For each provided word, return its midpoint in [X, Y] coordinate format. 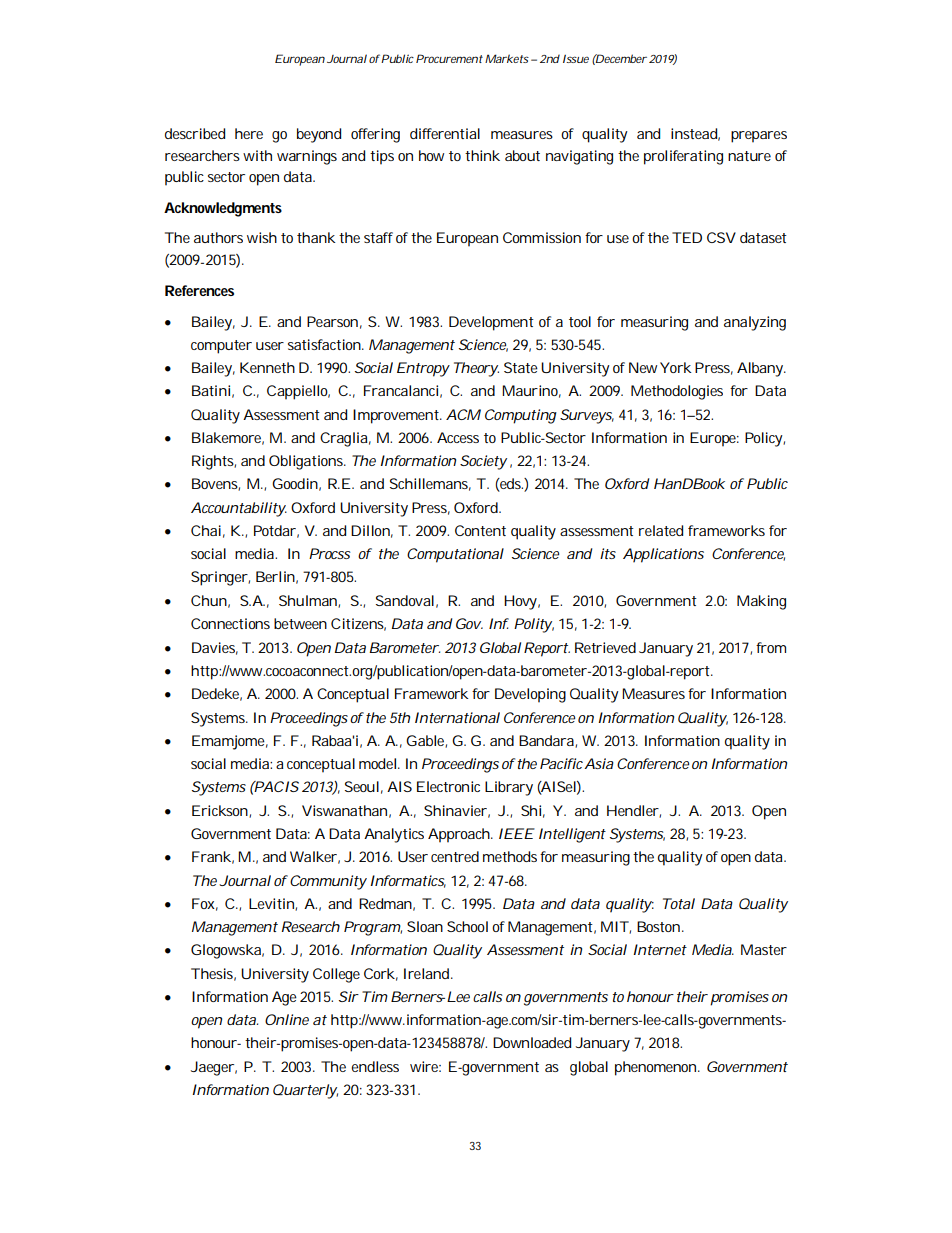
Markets [507, 58]
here [249, 133]
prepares [759, 137]
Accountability [239, 509]
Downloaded [532, 1042]
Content [480, 530]
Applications [663, 555]
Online [287, 1019]
